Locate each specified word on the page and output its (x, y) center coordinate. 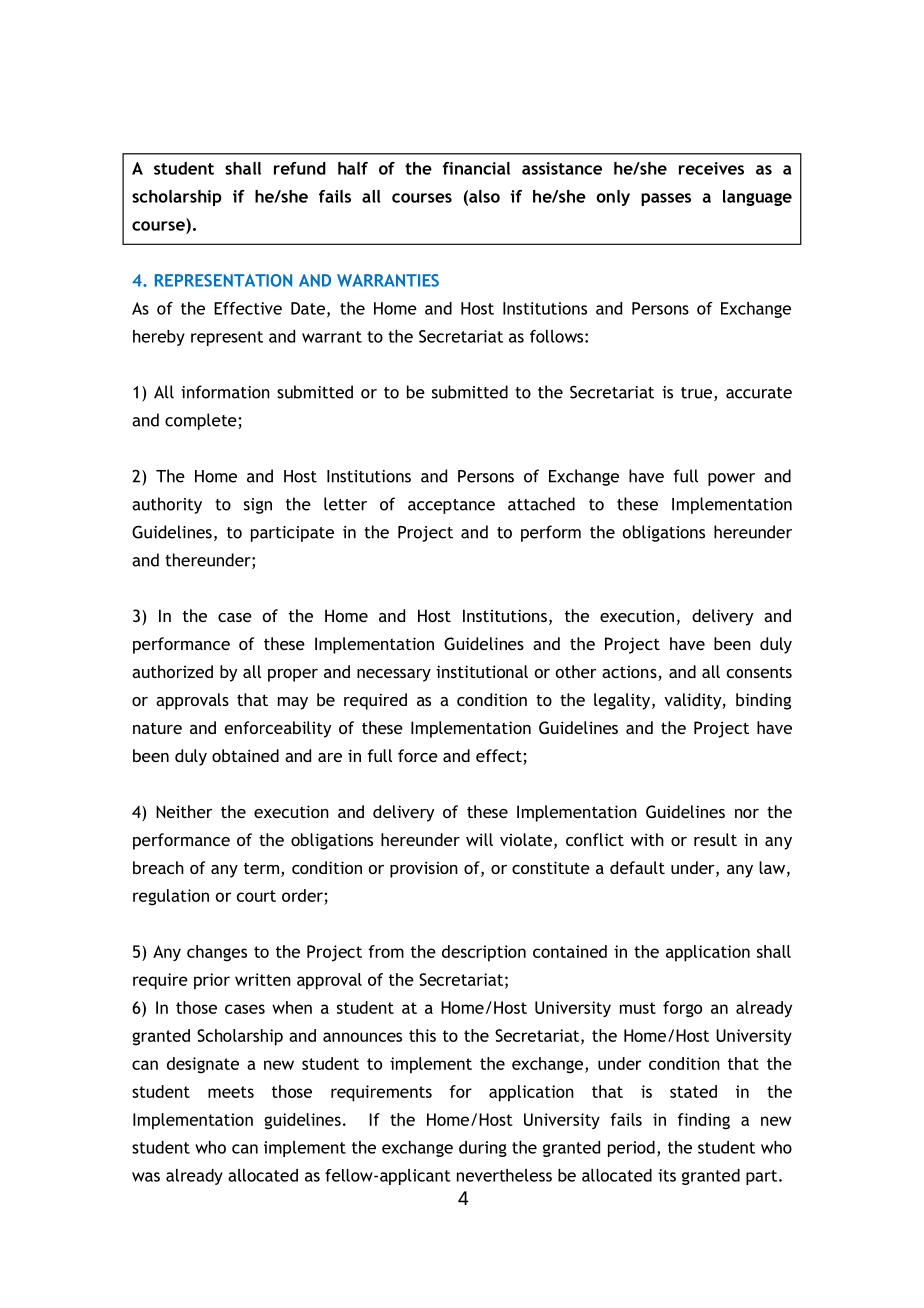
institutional (482, 671)
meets (231, 1092)
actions (630, 673)
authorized (172, 671)
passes (666, 199)
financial (476, 168)
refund (300, 168)
